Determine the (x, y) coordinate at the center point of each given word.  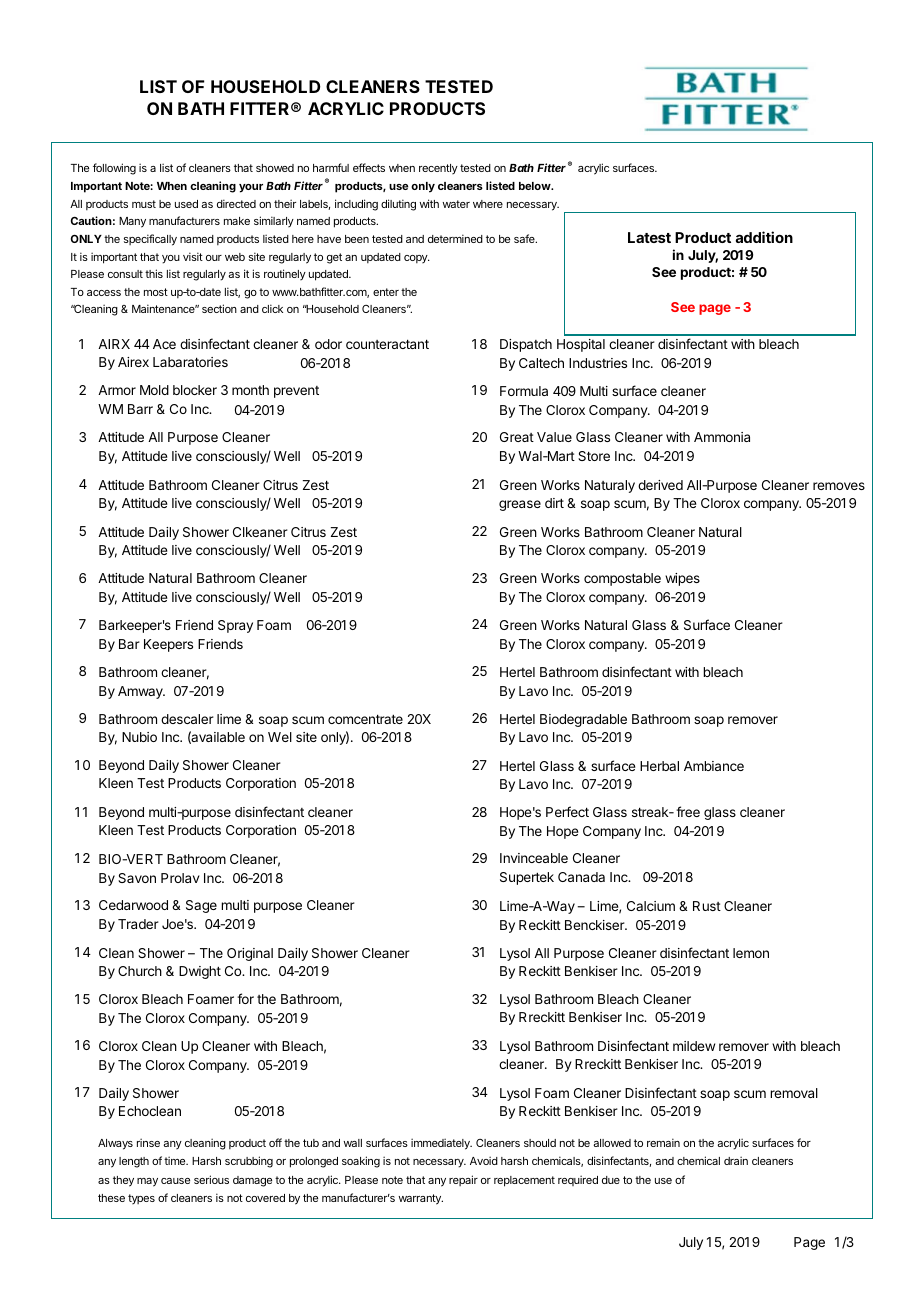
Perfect (567, 811)
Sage (201, 906)
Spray (235, 626)
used (186, 204)
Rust (707, 906)
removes (839, 486)
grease (520, 505)
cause (175, 1181)
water (456, 204)
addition (764, 237)
